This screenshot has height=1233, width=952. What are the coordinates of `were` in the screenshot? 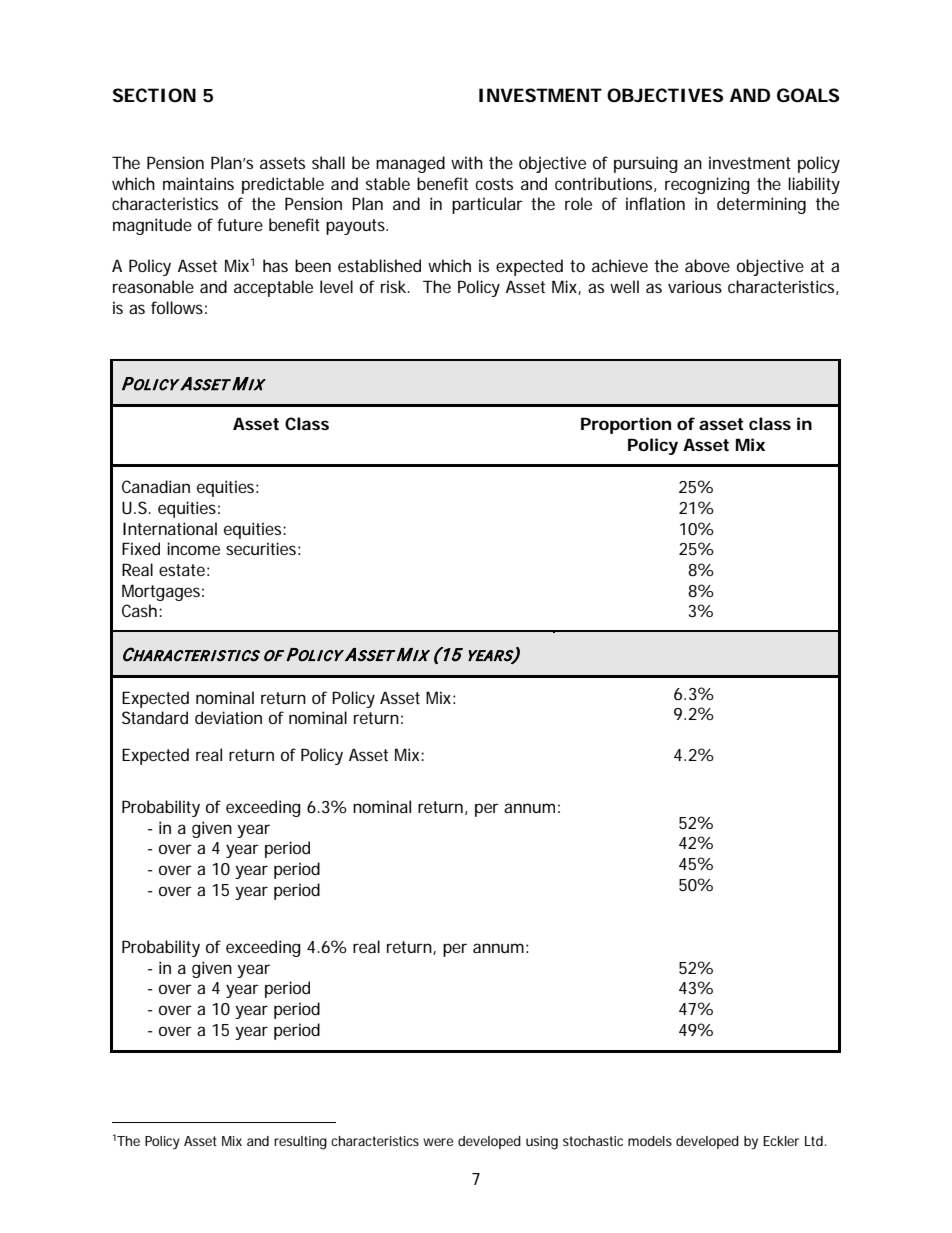 It's located at (438, 1142).
